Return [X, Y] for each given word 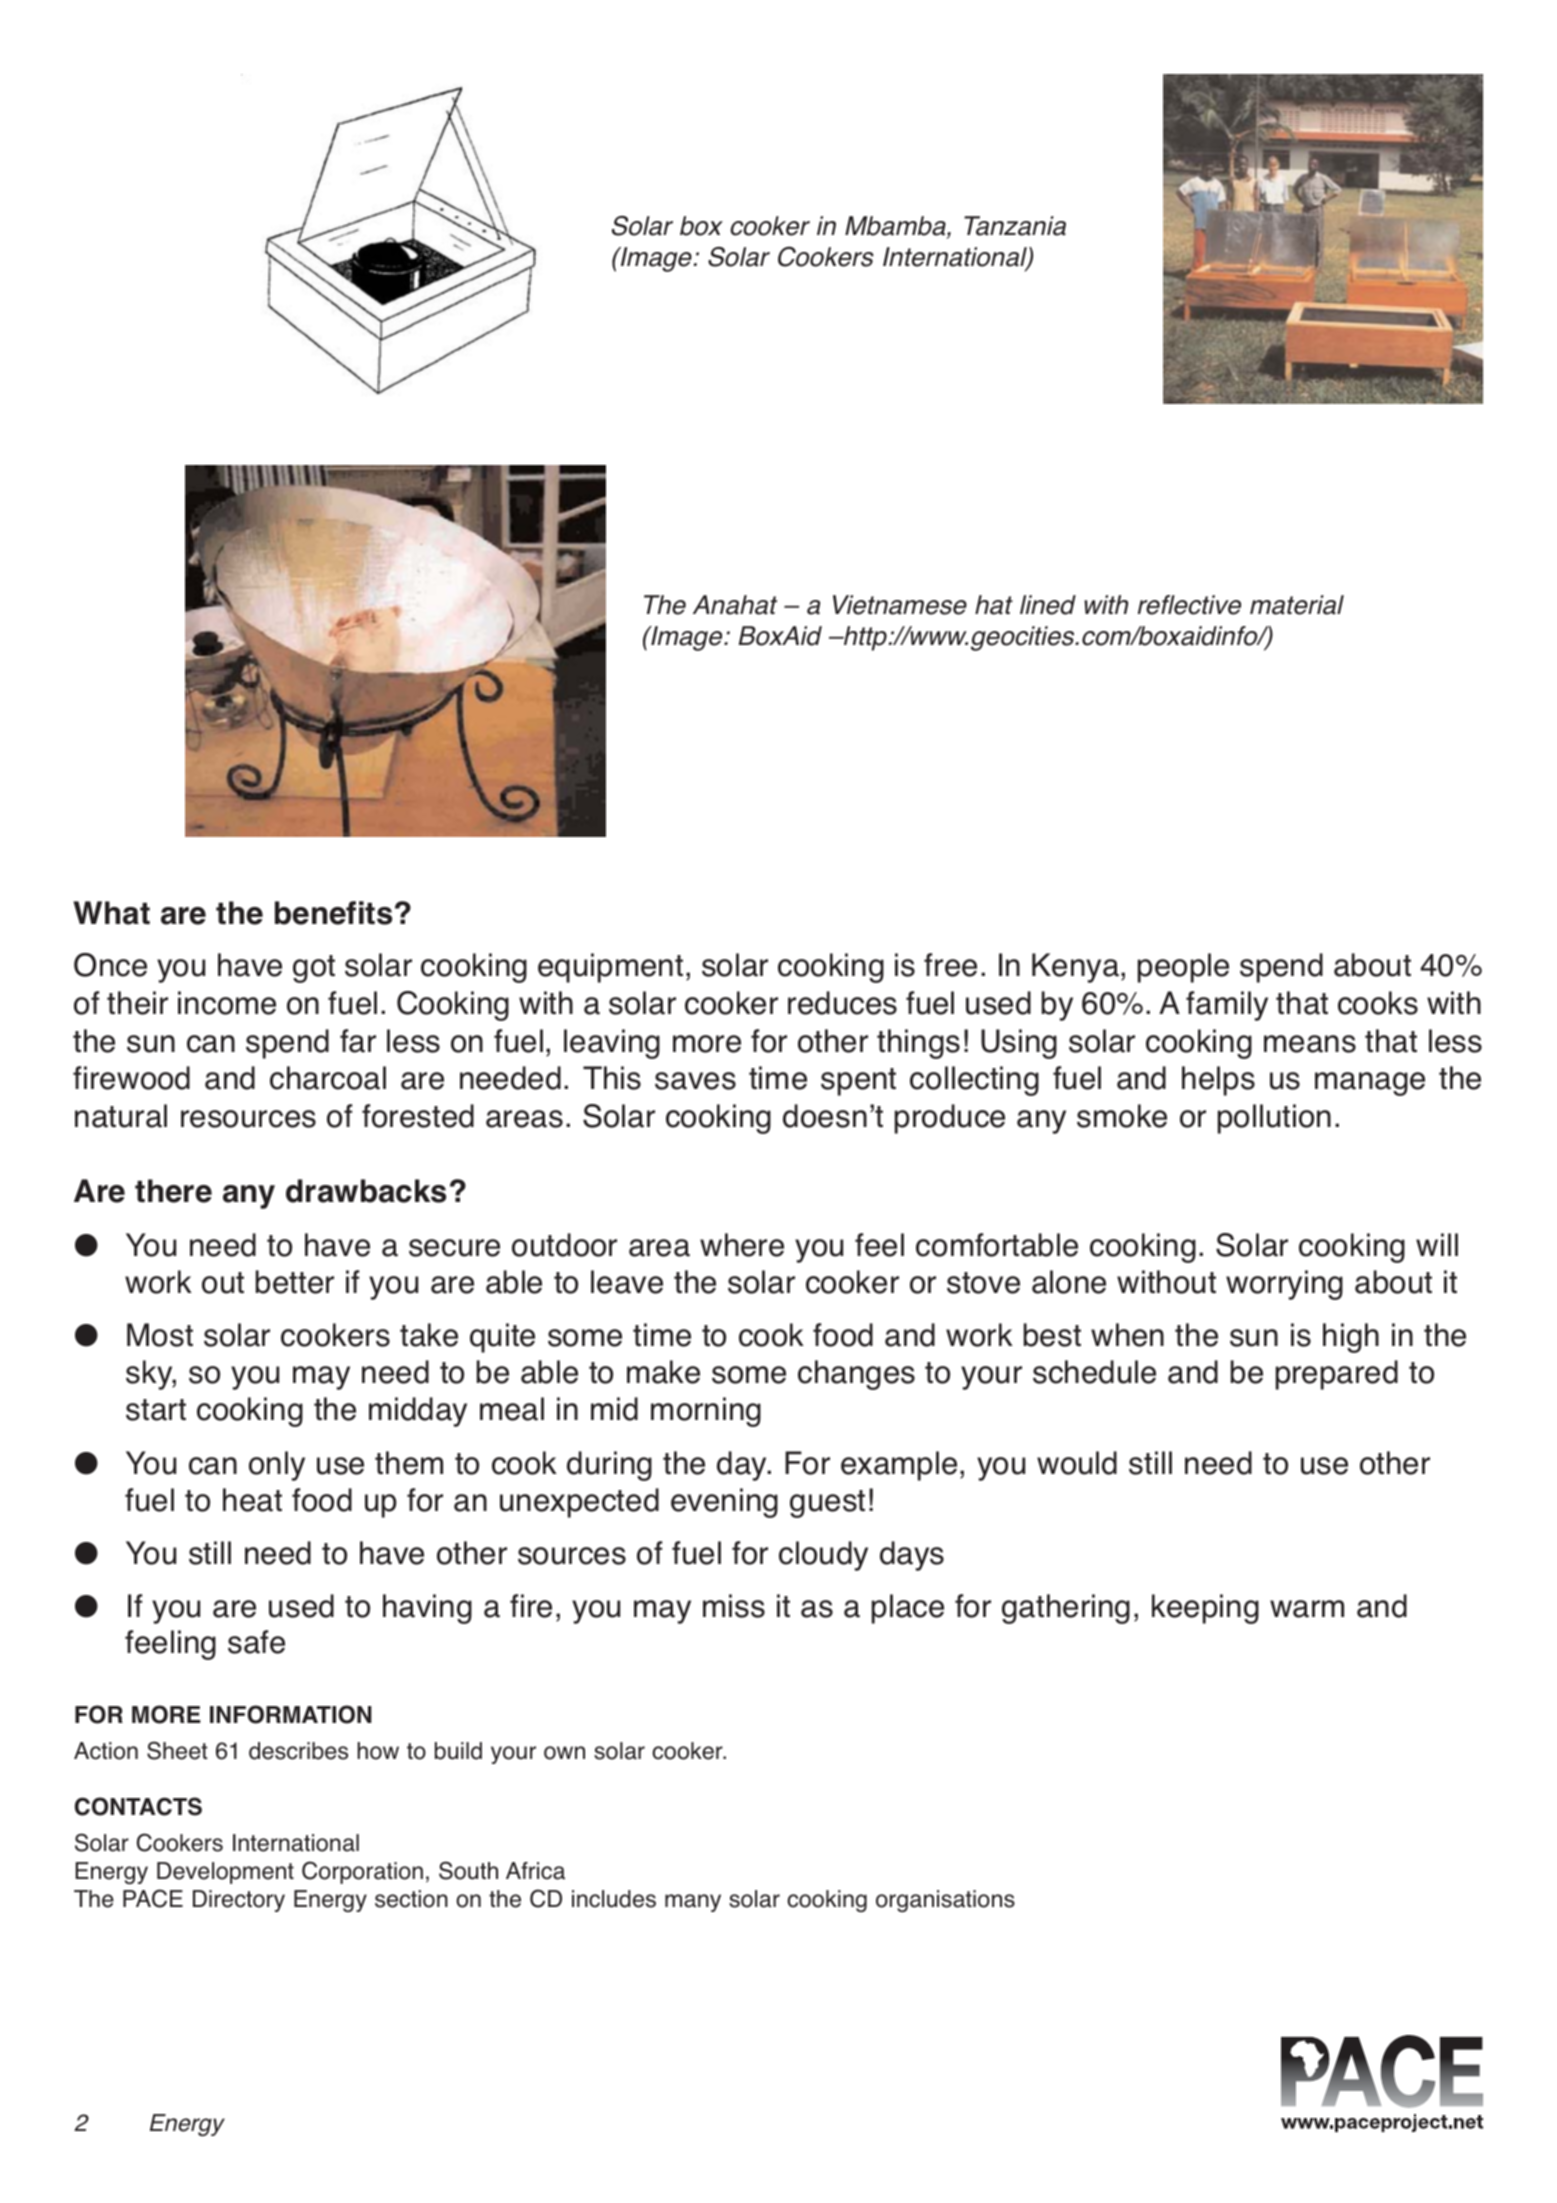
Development [225, 1873]
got [314, 969]
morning [706, 1412]
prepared [1337, 1375]
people [1183, 968]
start [156, 1410]
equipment [610, 968]
